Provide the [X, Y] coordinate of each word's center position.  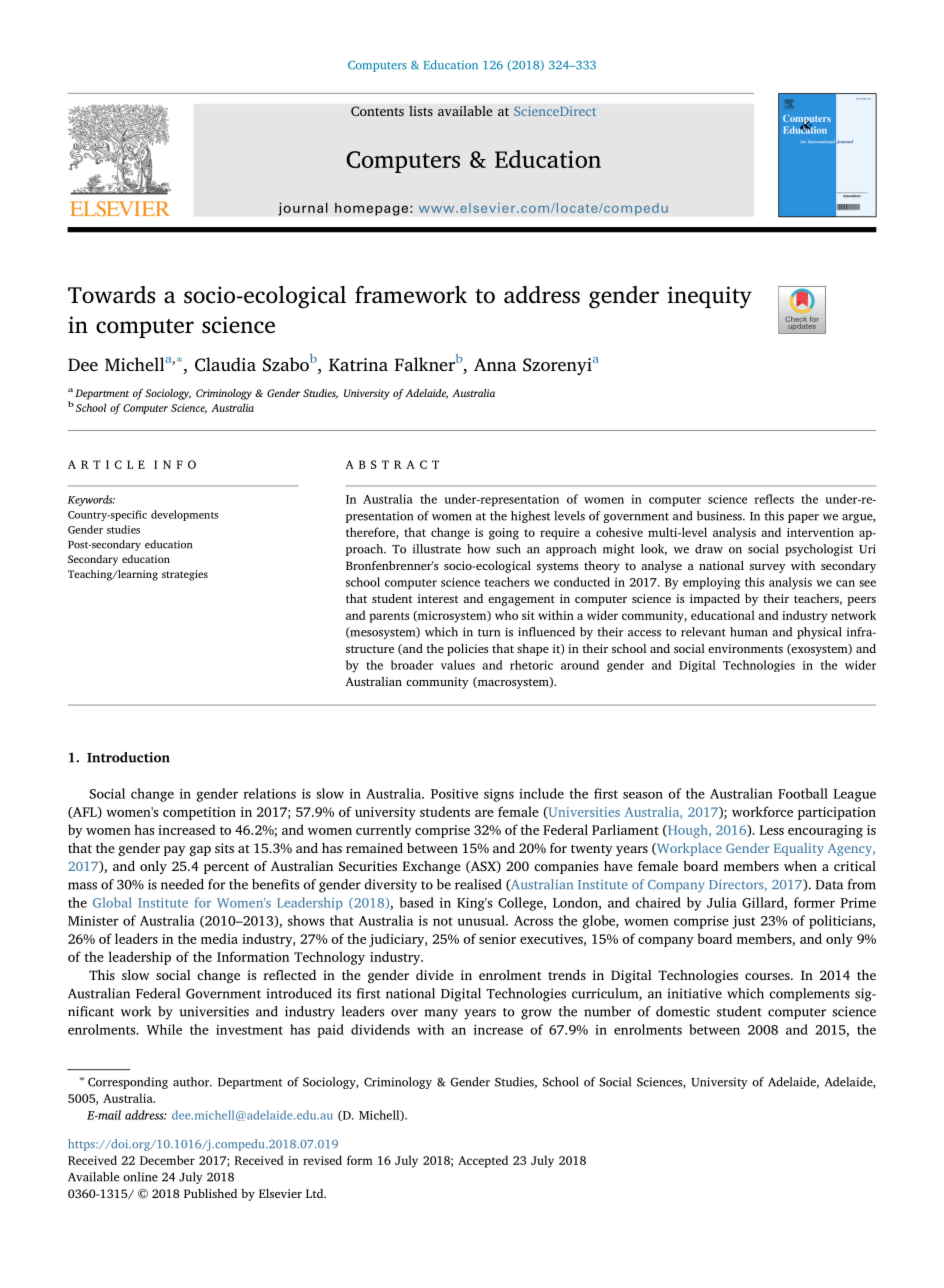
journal [303, 209]
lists [421, 111]
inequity [710, 297]
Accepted [483, 1161]
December [167, 1160]
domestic [683, 1011]
